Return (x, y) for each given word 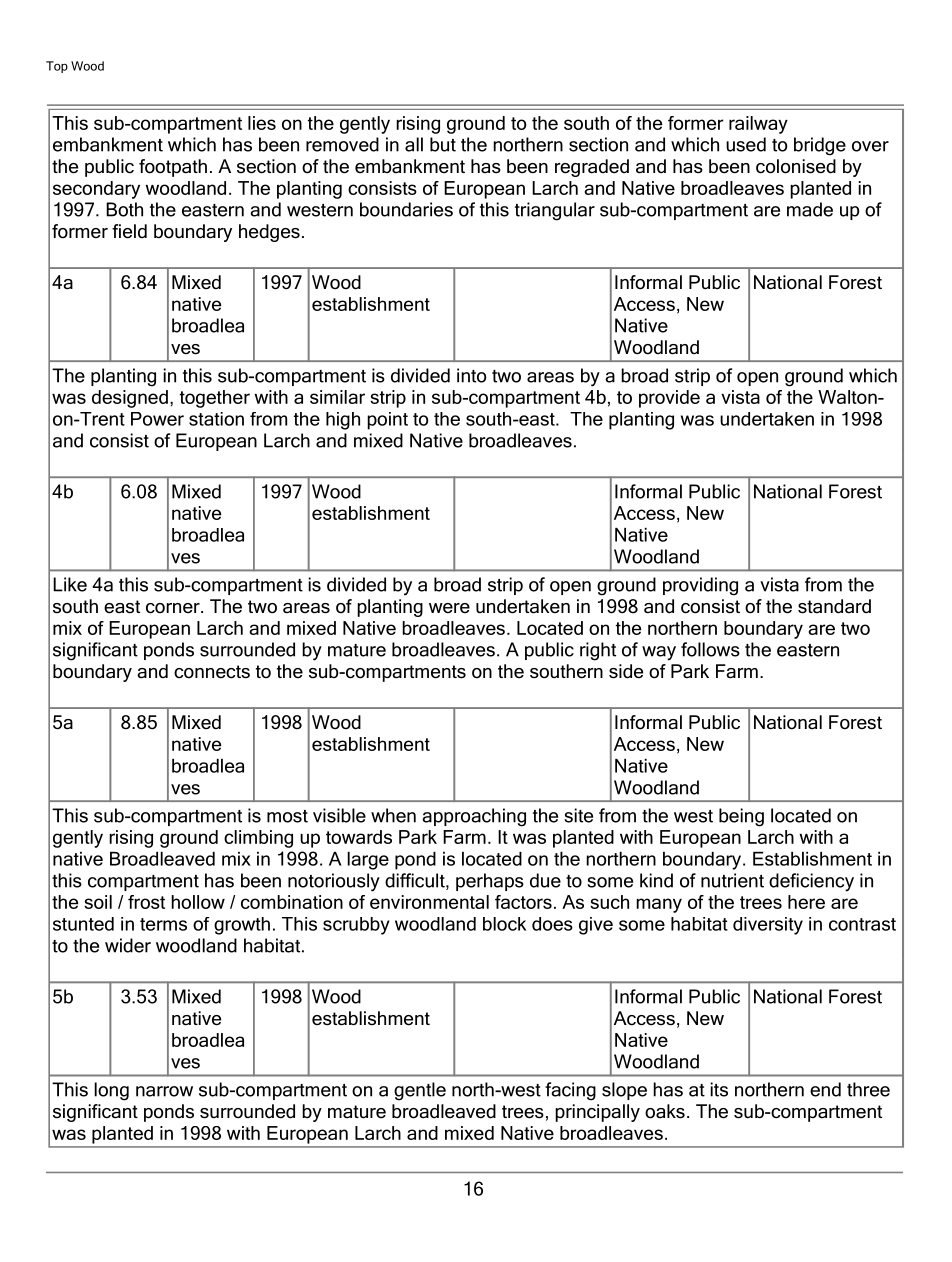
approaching (474, 817)
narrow (164, 1091)
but (443, 144)
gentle (420, 1091)
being (741, 817)
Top (57, 67)
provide (669, 399)
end (825, 1089)
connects (212, 672)
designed (130, 399)
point (387, 421)
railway (758, 125)
